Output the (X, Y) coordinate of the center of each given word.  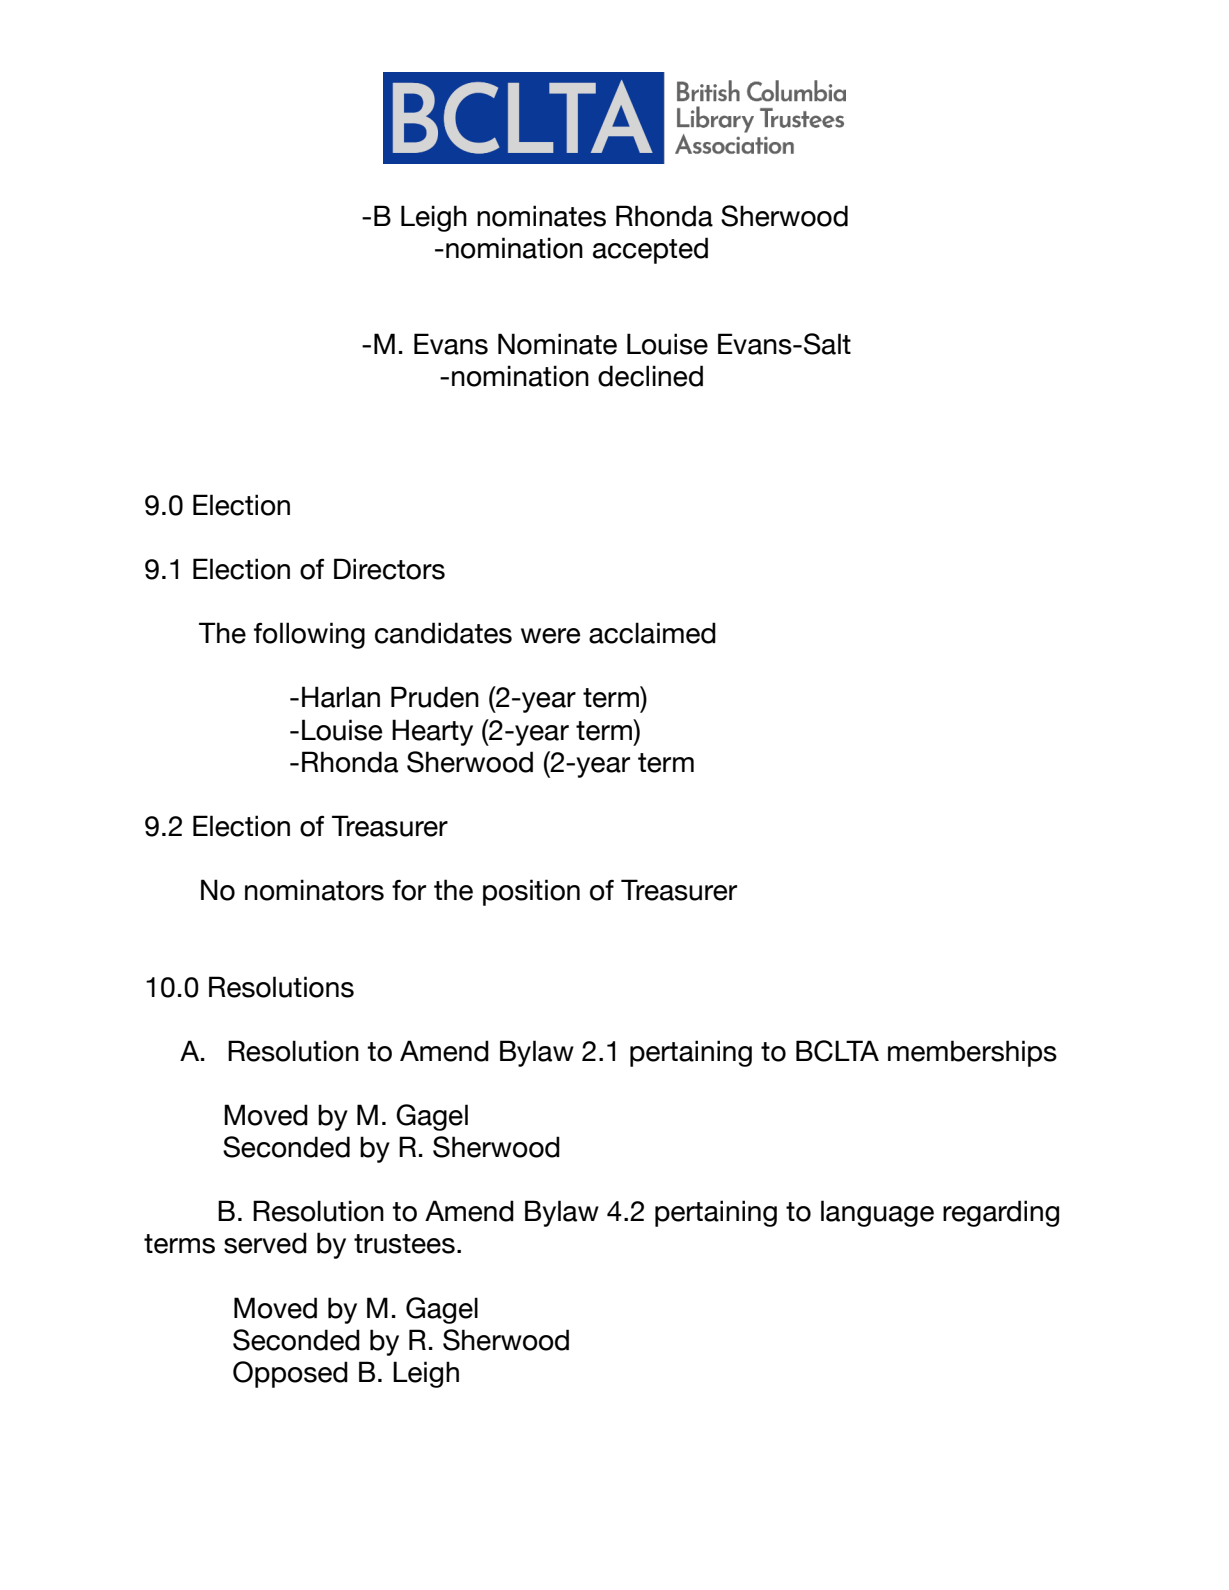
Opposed (290, 1374)
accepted (650, 250)
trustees (404, 1244)
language (877, 1213)
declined (650, 376)
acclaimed (652, 633)
